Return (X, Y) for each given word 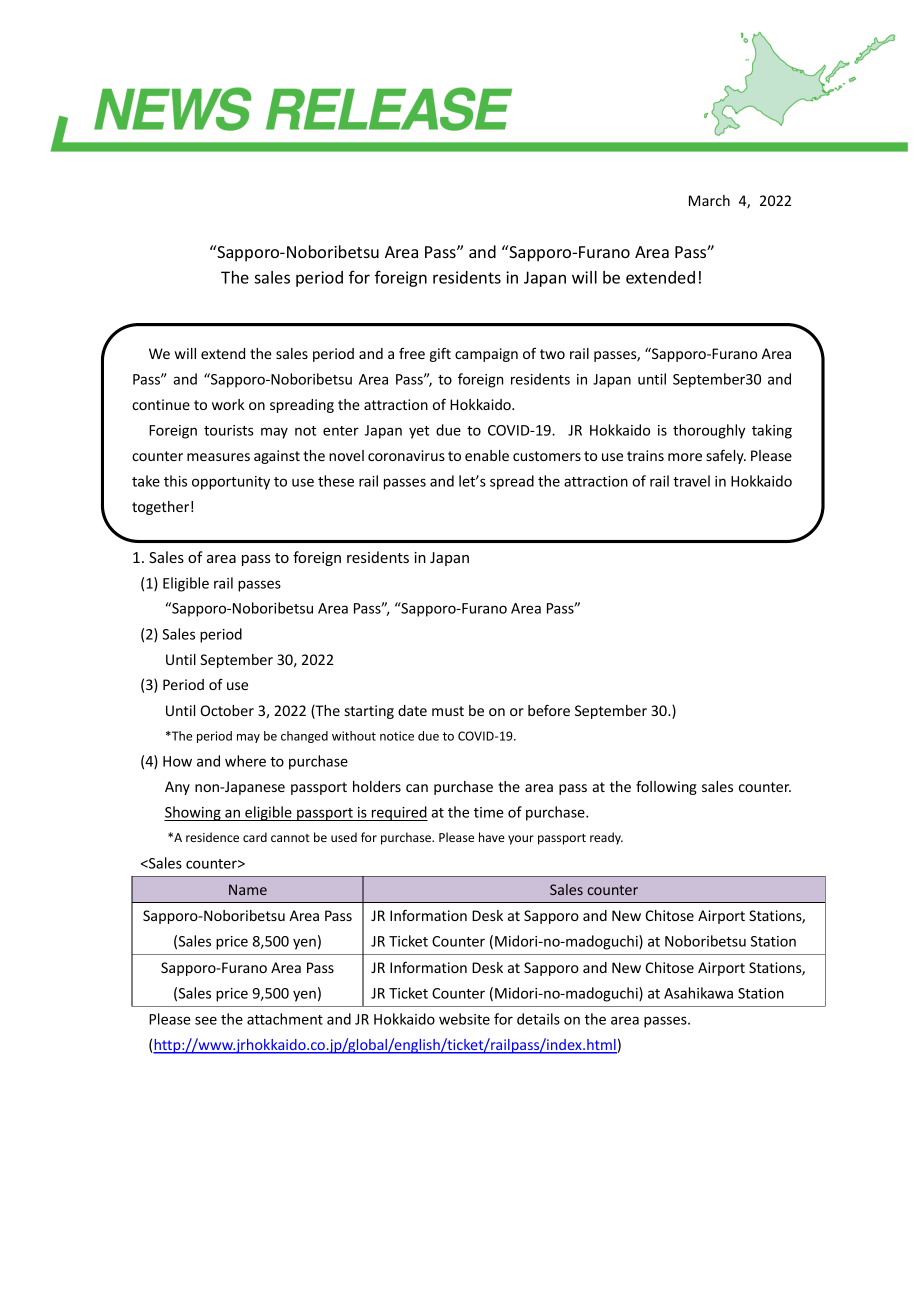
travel (691, 481)
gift (440, 354)
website (464, 1019)
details (538, 1019)
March (709, 200)
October (227, 710)
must (448, 711)
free (412, 353)
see (206, 1020)
